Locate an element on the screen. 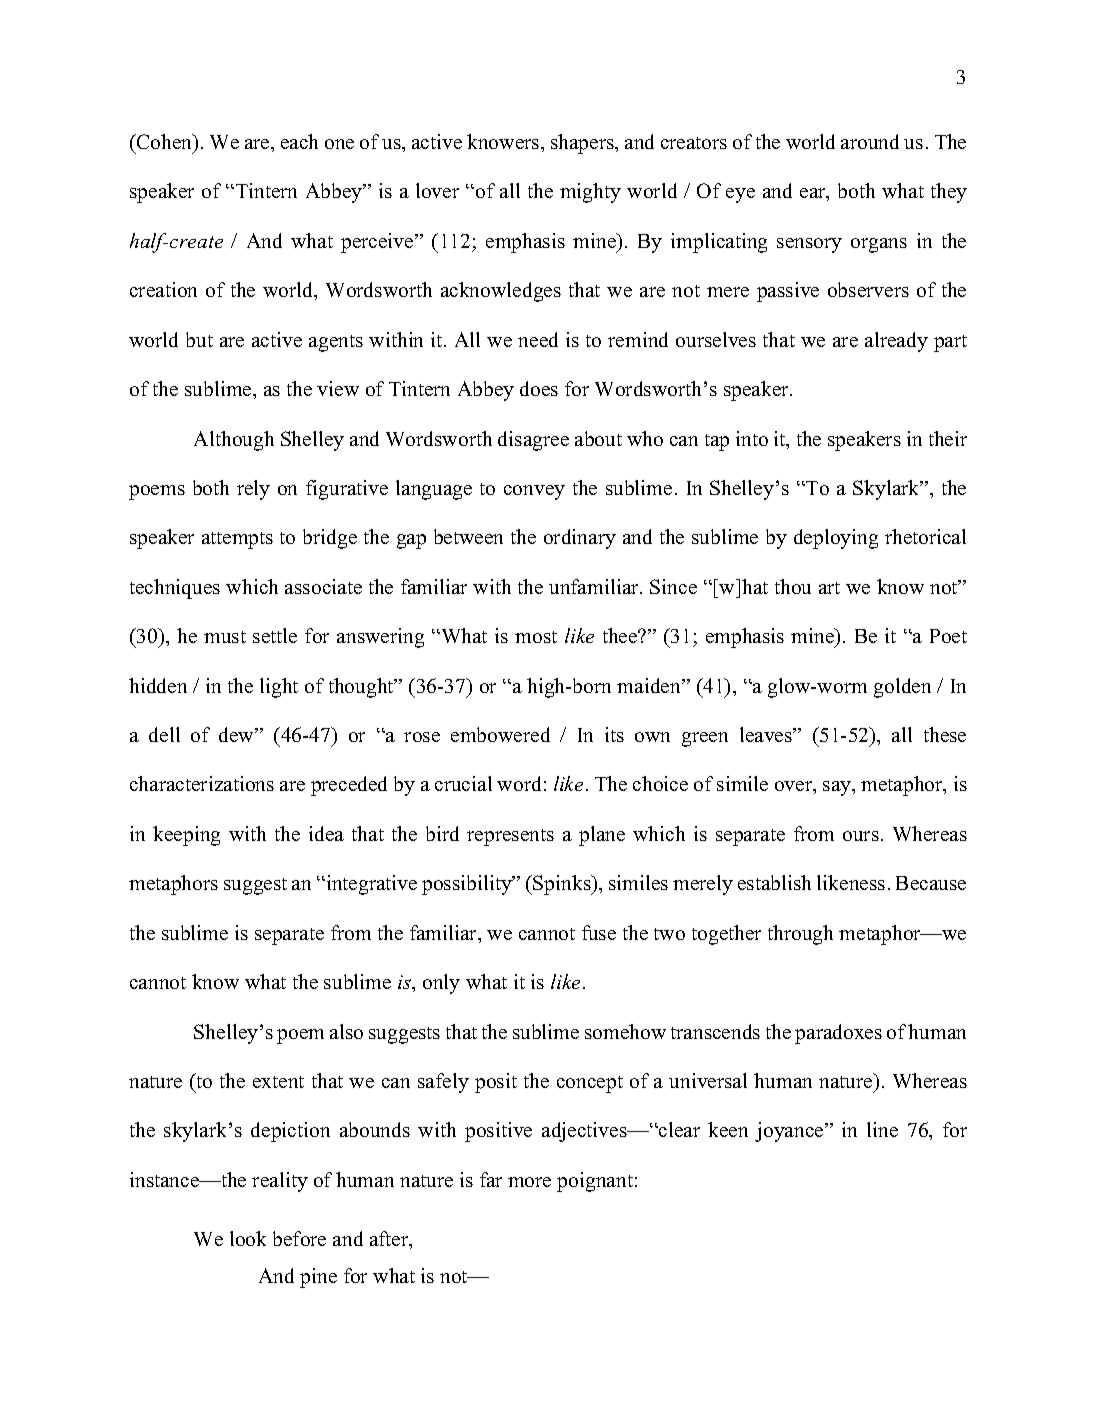 The image size is (1096, 1418). deploying is located at coordinates (836, 539).
